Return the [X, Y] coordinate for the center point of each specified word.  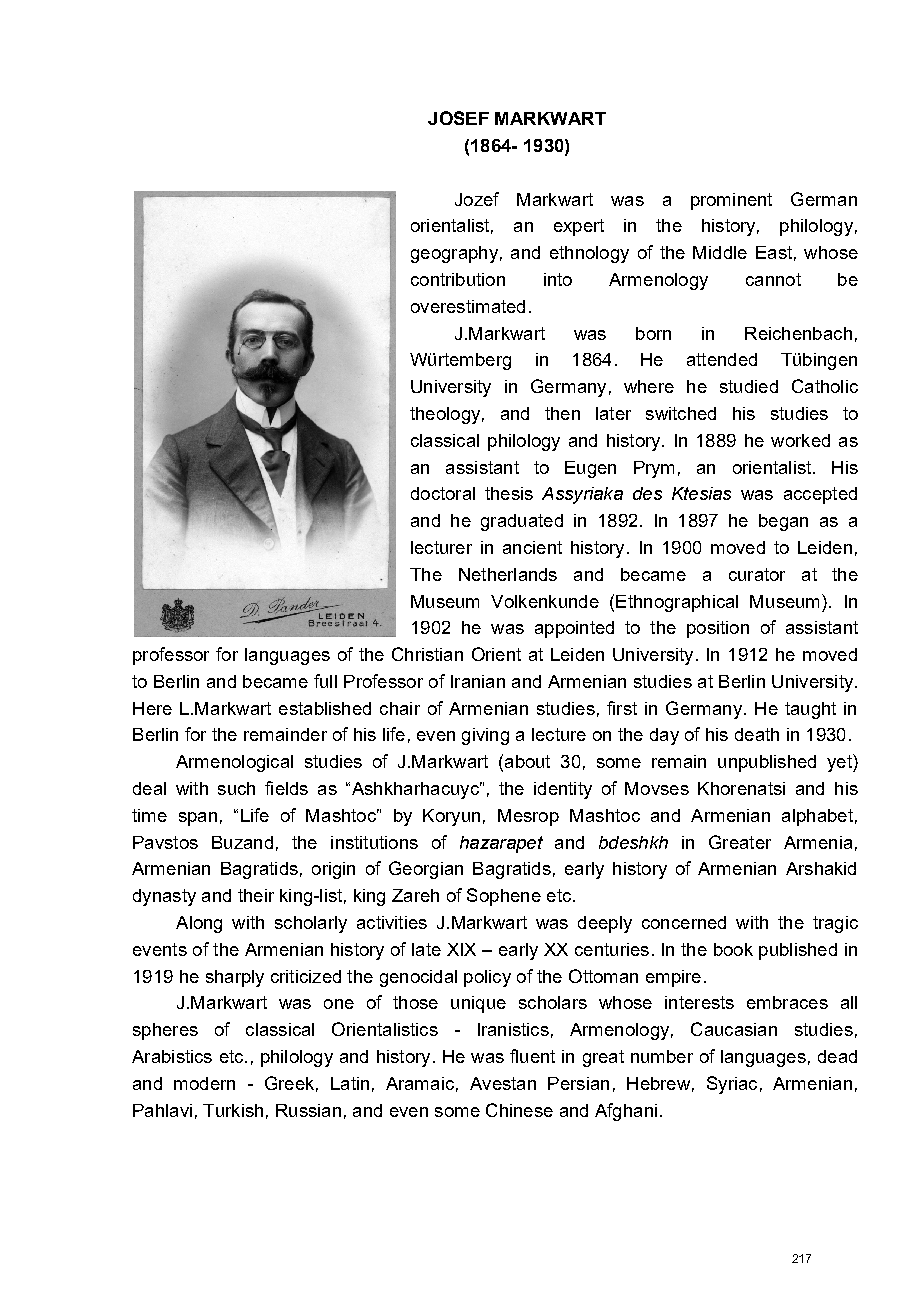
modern [204, 1083]
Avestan [503, 1083]
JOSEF [458, 118]
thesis [509, 493]
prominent [731, 201]
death [757, 734]
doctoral [443, 493]
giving [485, 736]
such [236, 788]
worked [800, 440]
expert [579, 227]
